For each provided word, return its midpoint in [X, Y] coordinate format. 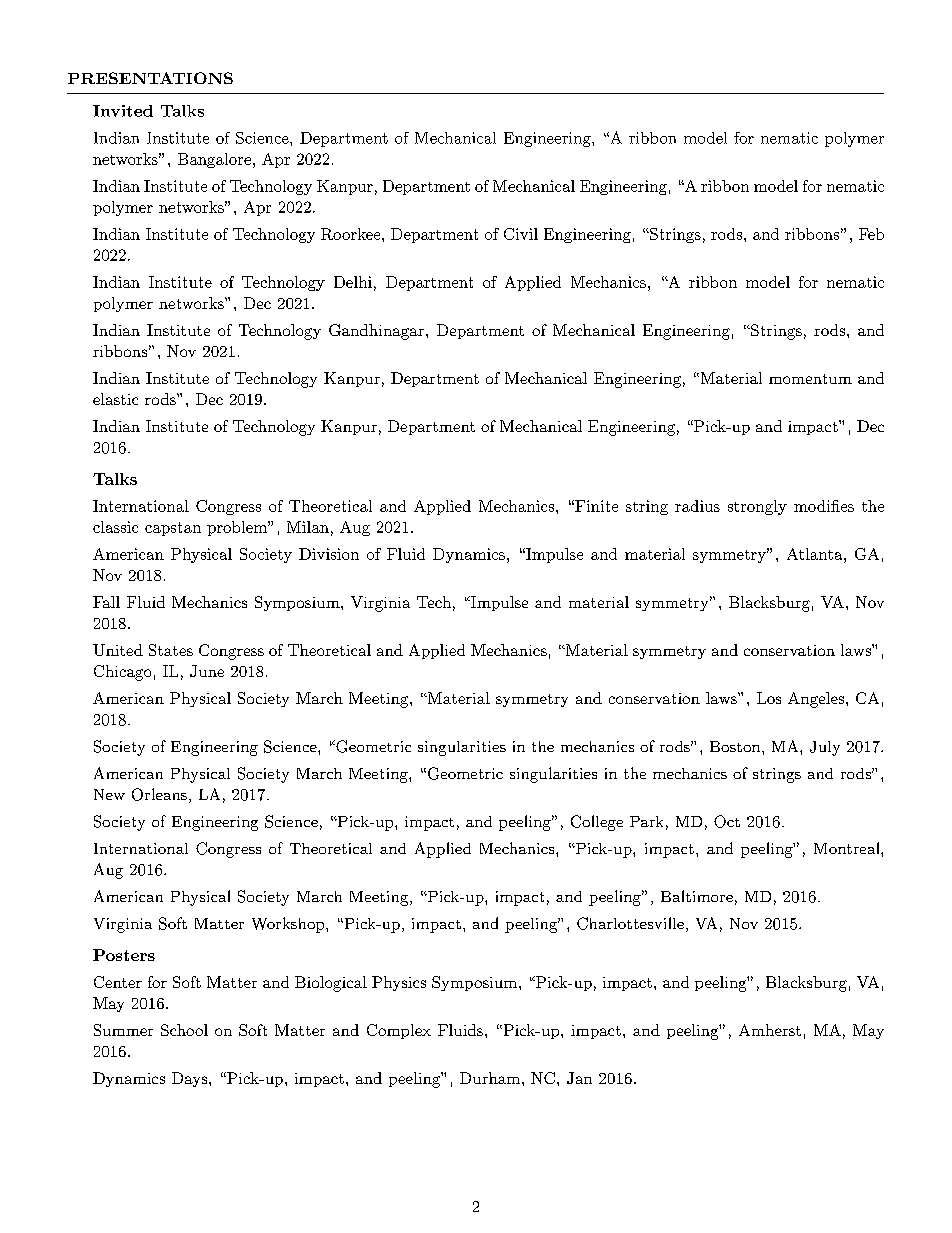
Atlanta [814, 554]
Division [329, 554]
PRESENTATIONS [150, 78]
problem [238, 528]
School [184, 1030]
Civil [521, 234]
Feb [871, 234]
